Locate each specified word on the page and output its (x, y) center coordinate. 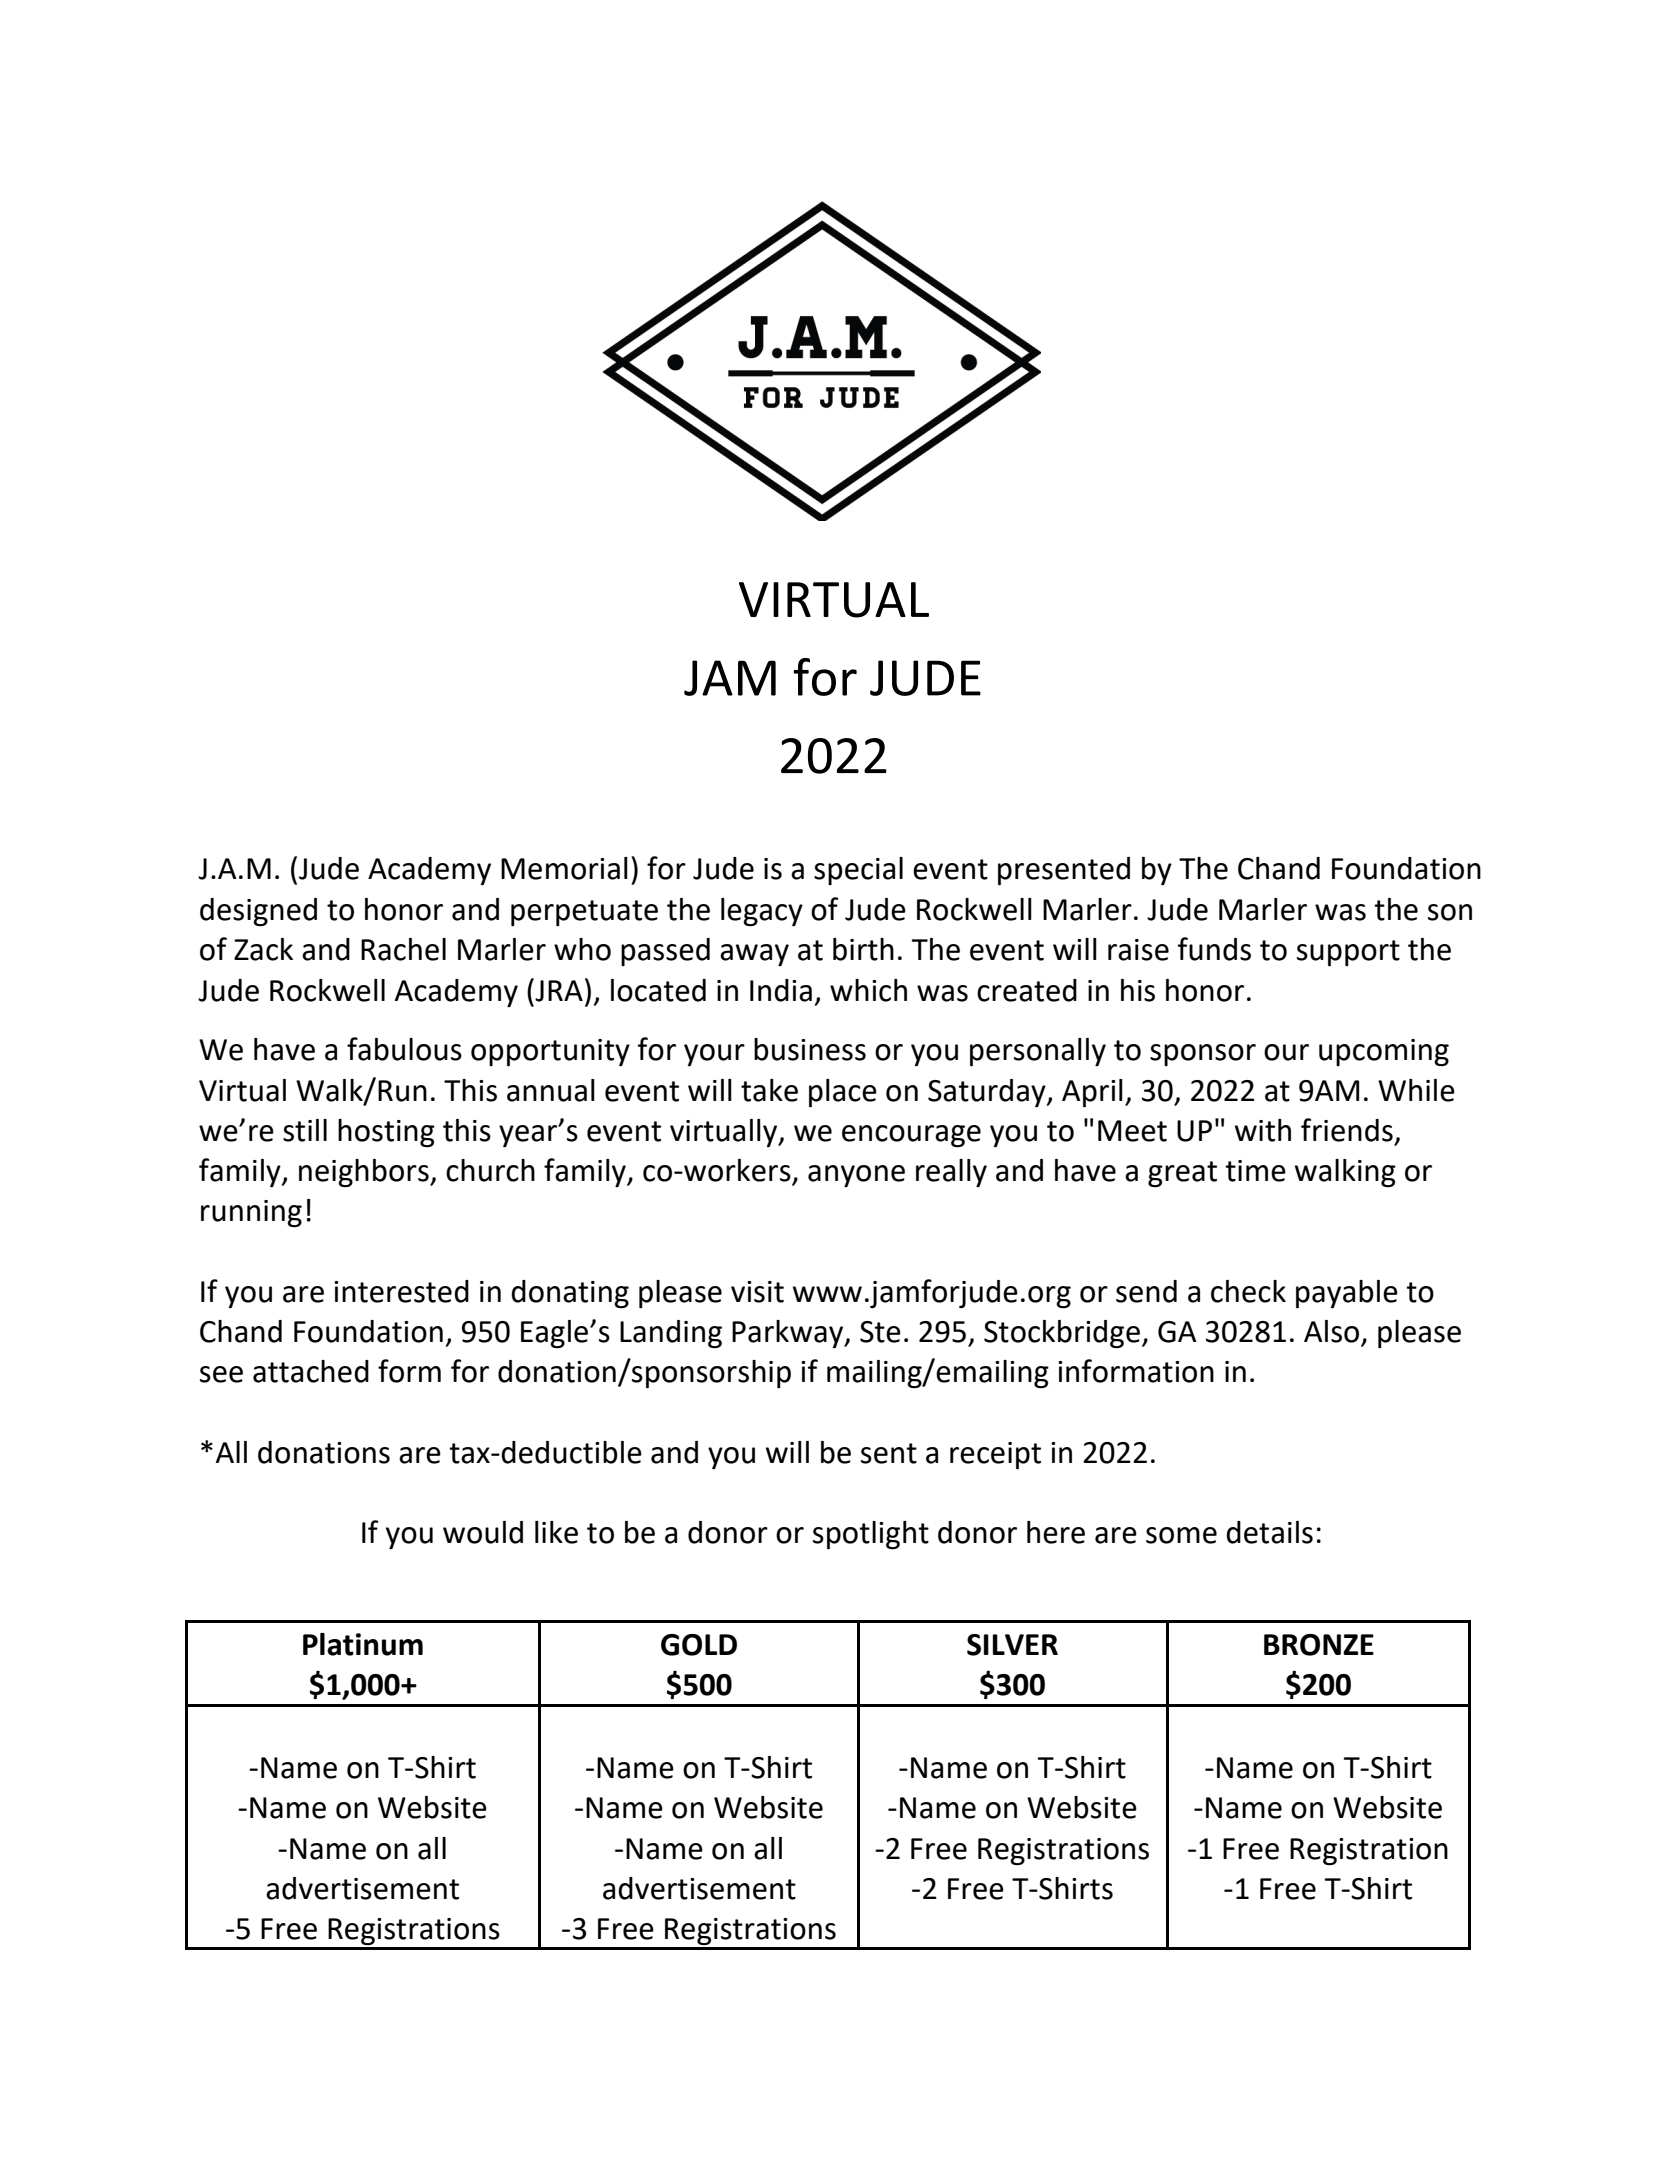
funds (1214, 949)
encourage (911, 1136)
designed (258, 912)
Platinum (363, 1644)
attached (311, 1371)
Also (1333, 1332)
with (1263, 1130)
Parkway (789, 1334)
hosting (386, 1133)
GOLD (699, 1645)
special (858, 871)
